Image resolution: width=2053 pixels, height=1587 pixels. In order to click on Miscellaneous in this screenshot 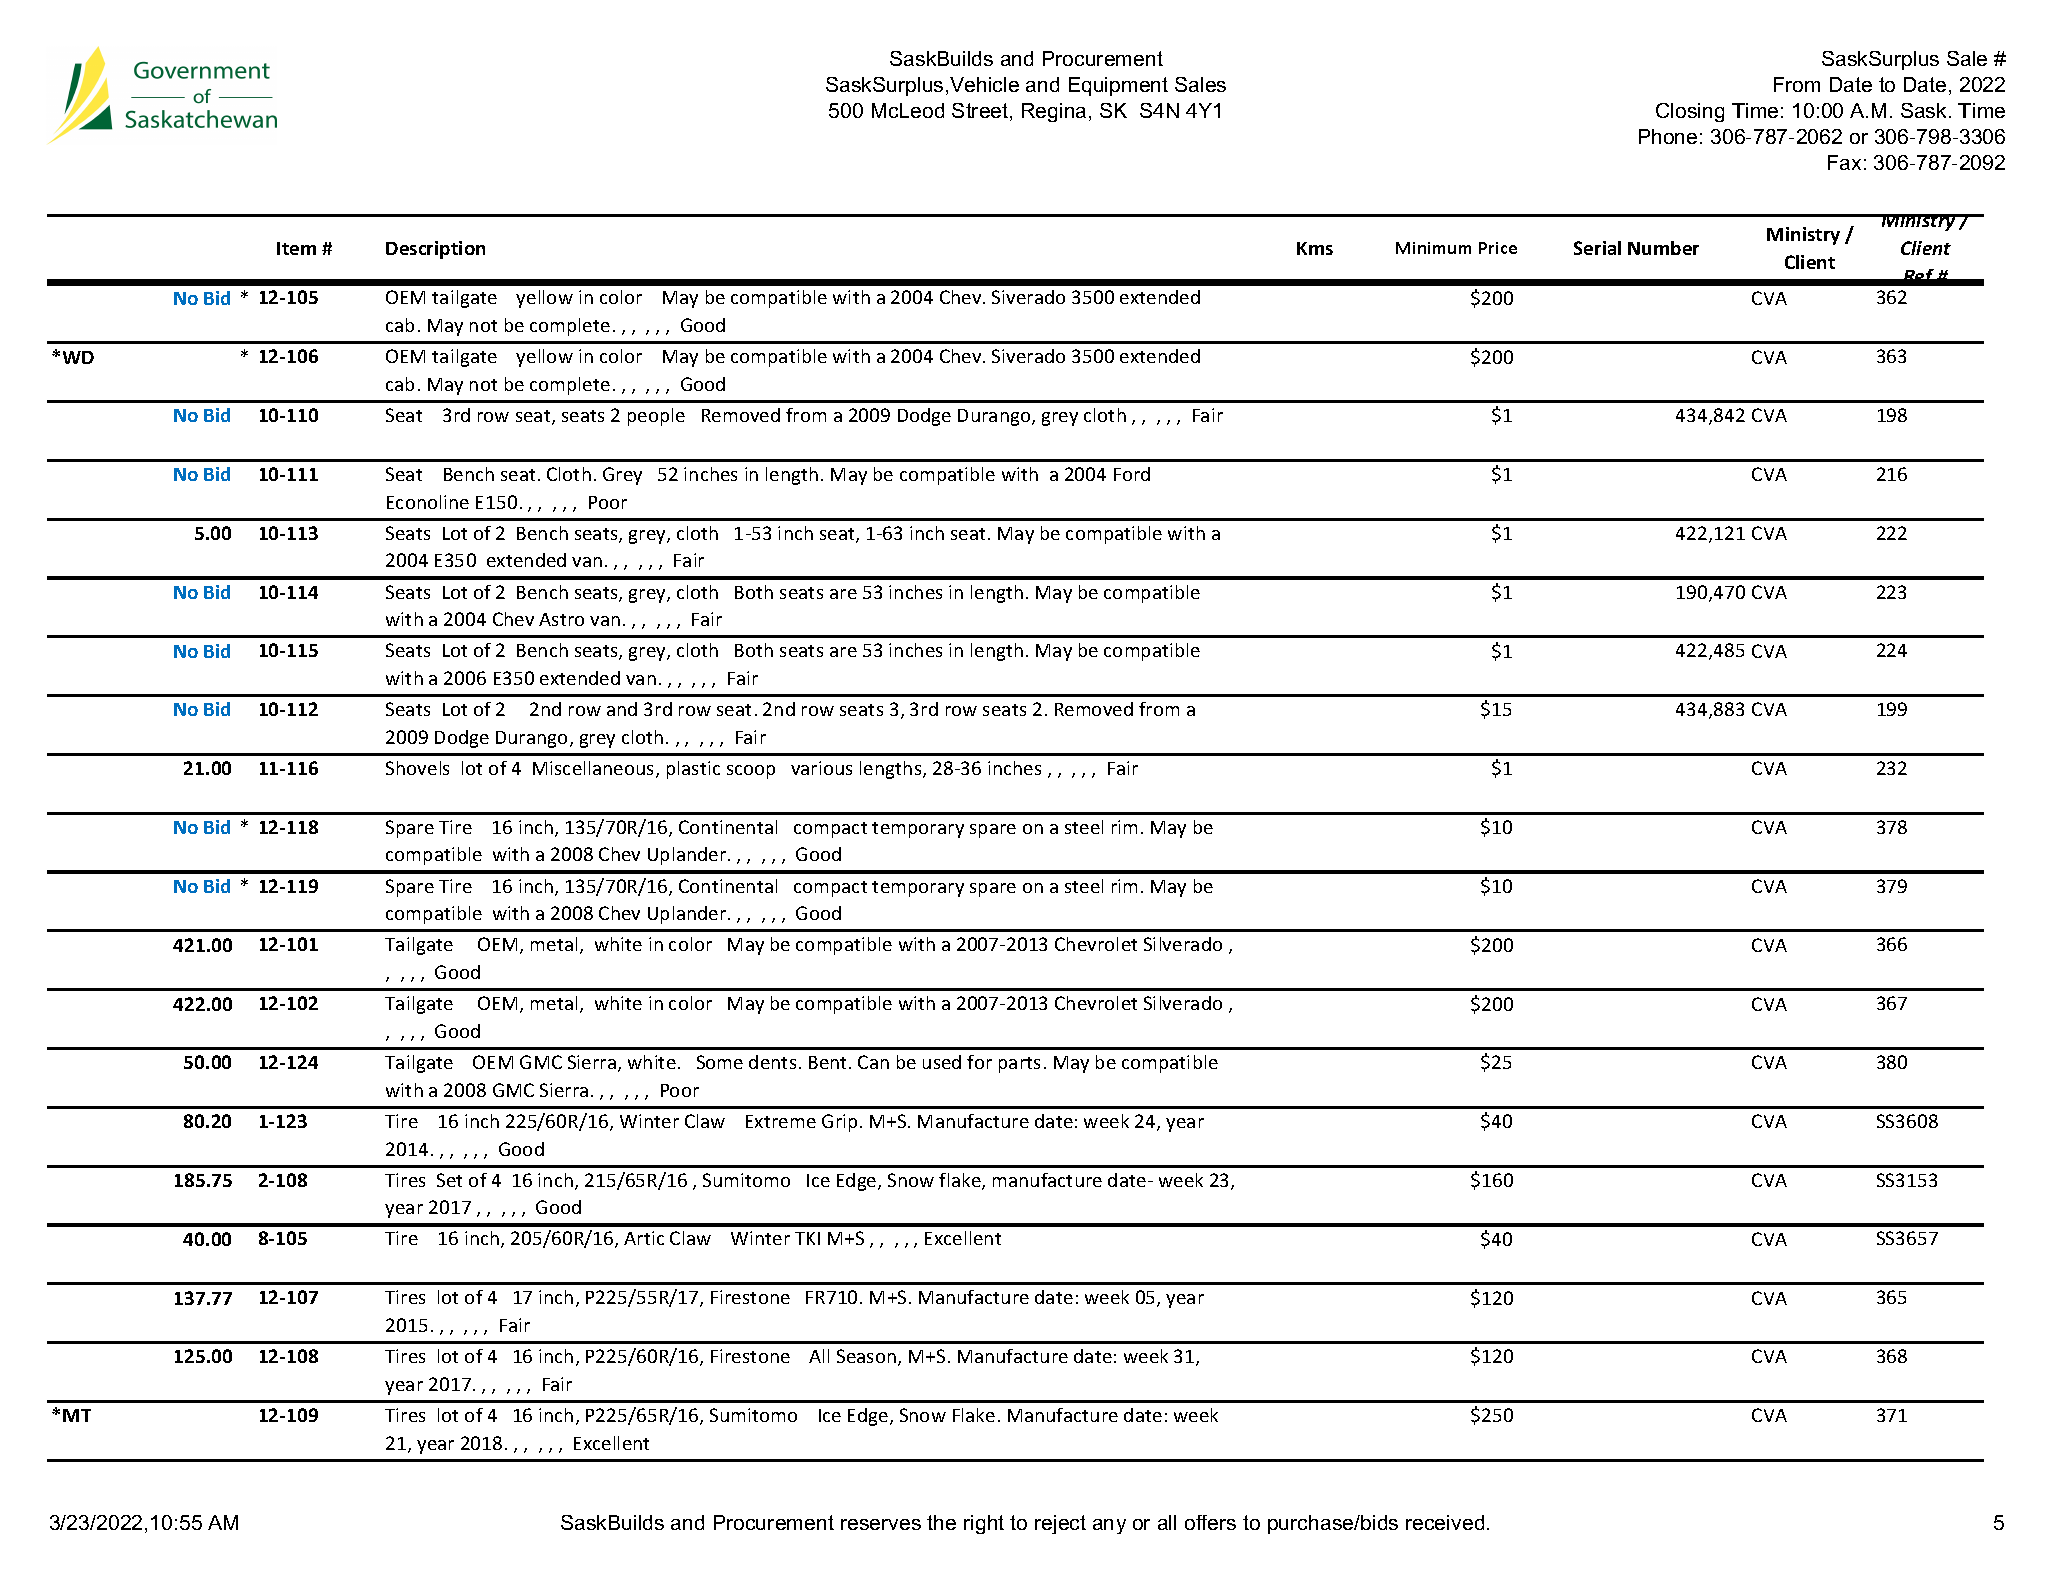, I will do `click(595, 769)`.
